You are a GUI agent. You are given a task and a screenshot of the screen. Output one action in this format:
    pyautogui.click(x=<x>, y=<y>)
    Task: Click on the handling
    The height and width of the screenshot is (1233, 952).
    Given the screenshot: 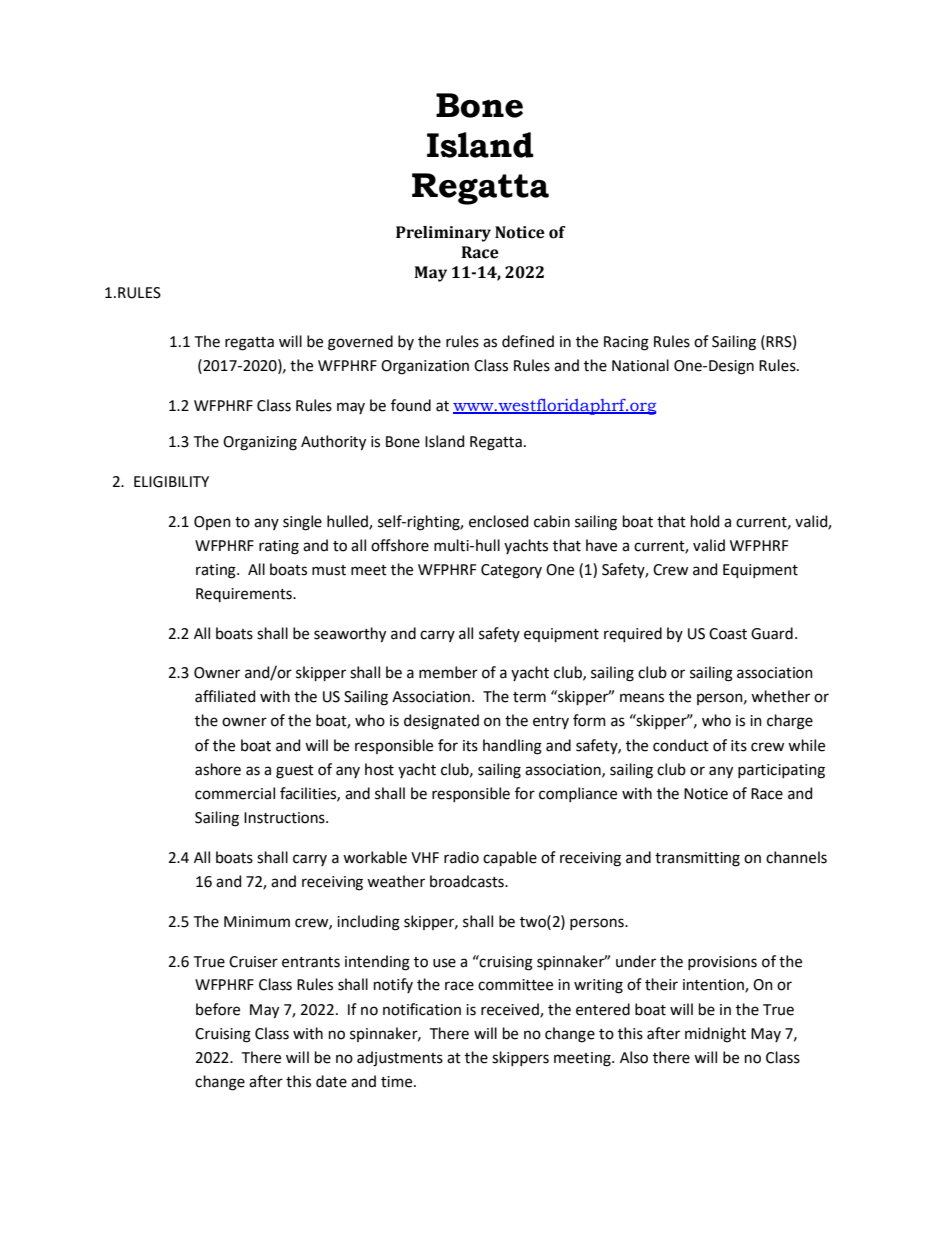 What is the action you would take?
    pyautogui.click(x=512, y=747)
